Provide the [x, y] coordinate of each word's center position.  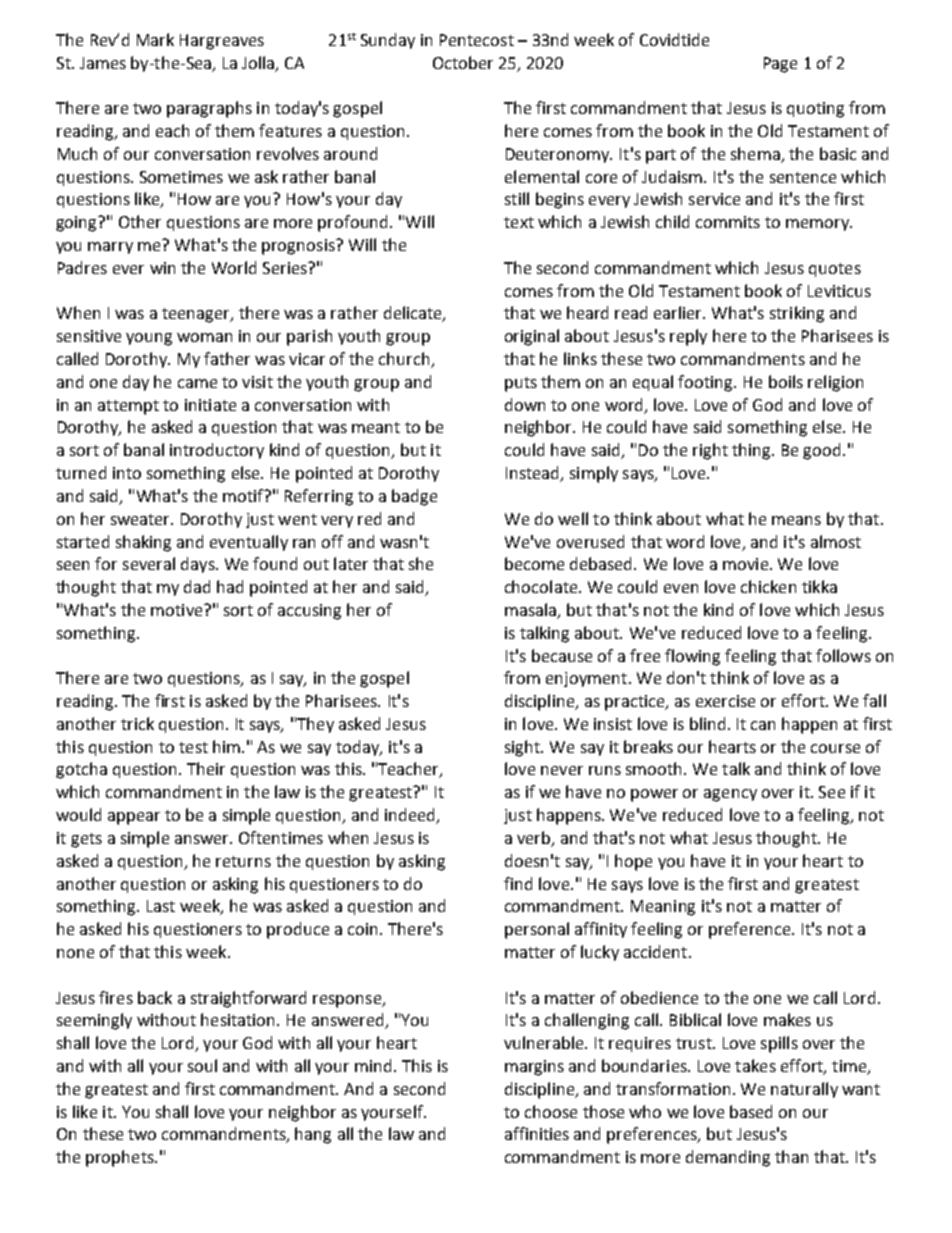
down [525, 404]
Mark [155, 39]
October [463, 62]
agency [730, 795]
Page [780, 65]
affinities [537, 1133]
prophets [121, 1158]
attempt [128, 407]
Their [206, 768]
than [791, 1156]
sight [523, 748]
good [821, 451]
